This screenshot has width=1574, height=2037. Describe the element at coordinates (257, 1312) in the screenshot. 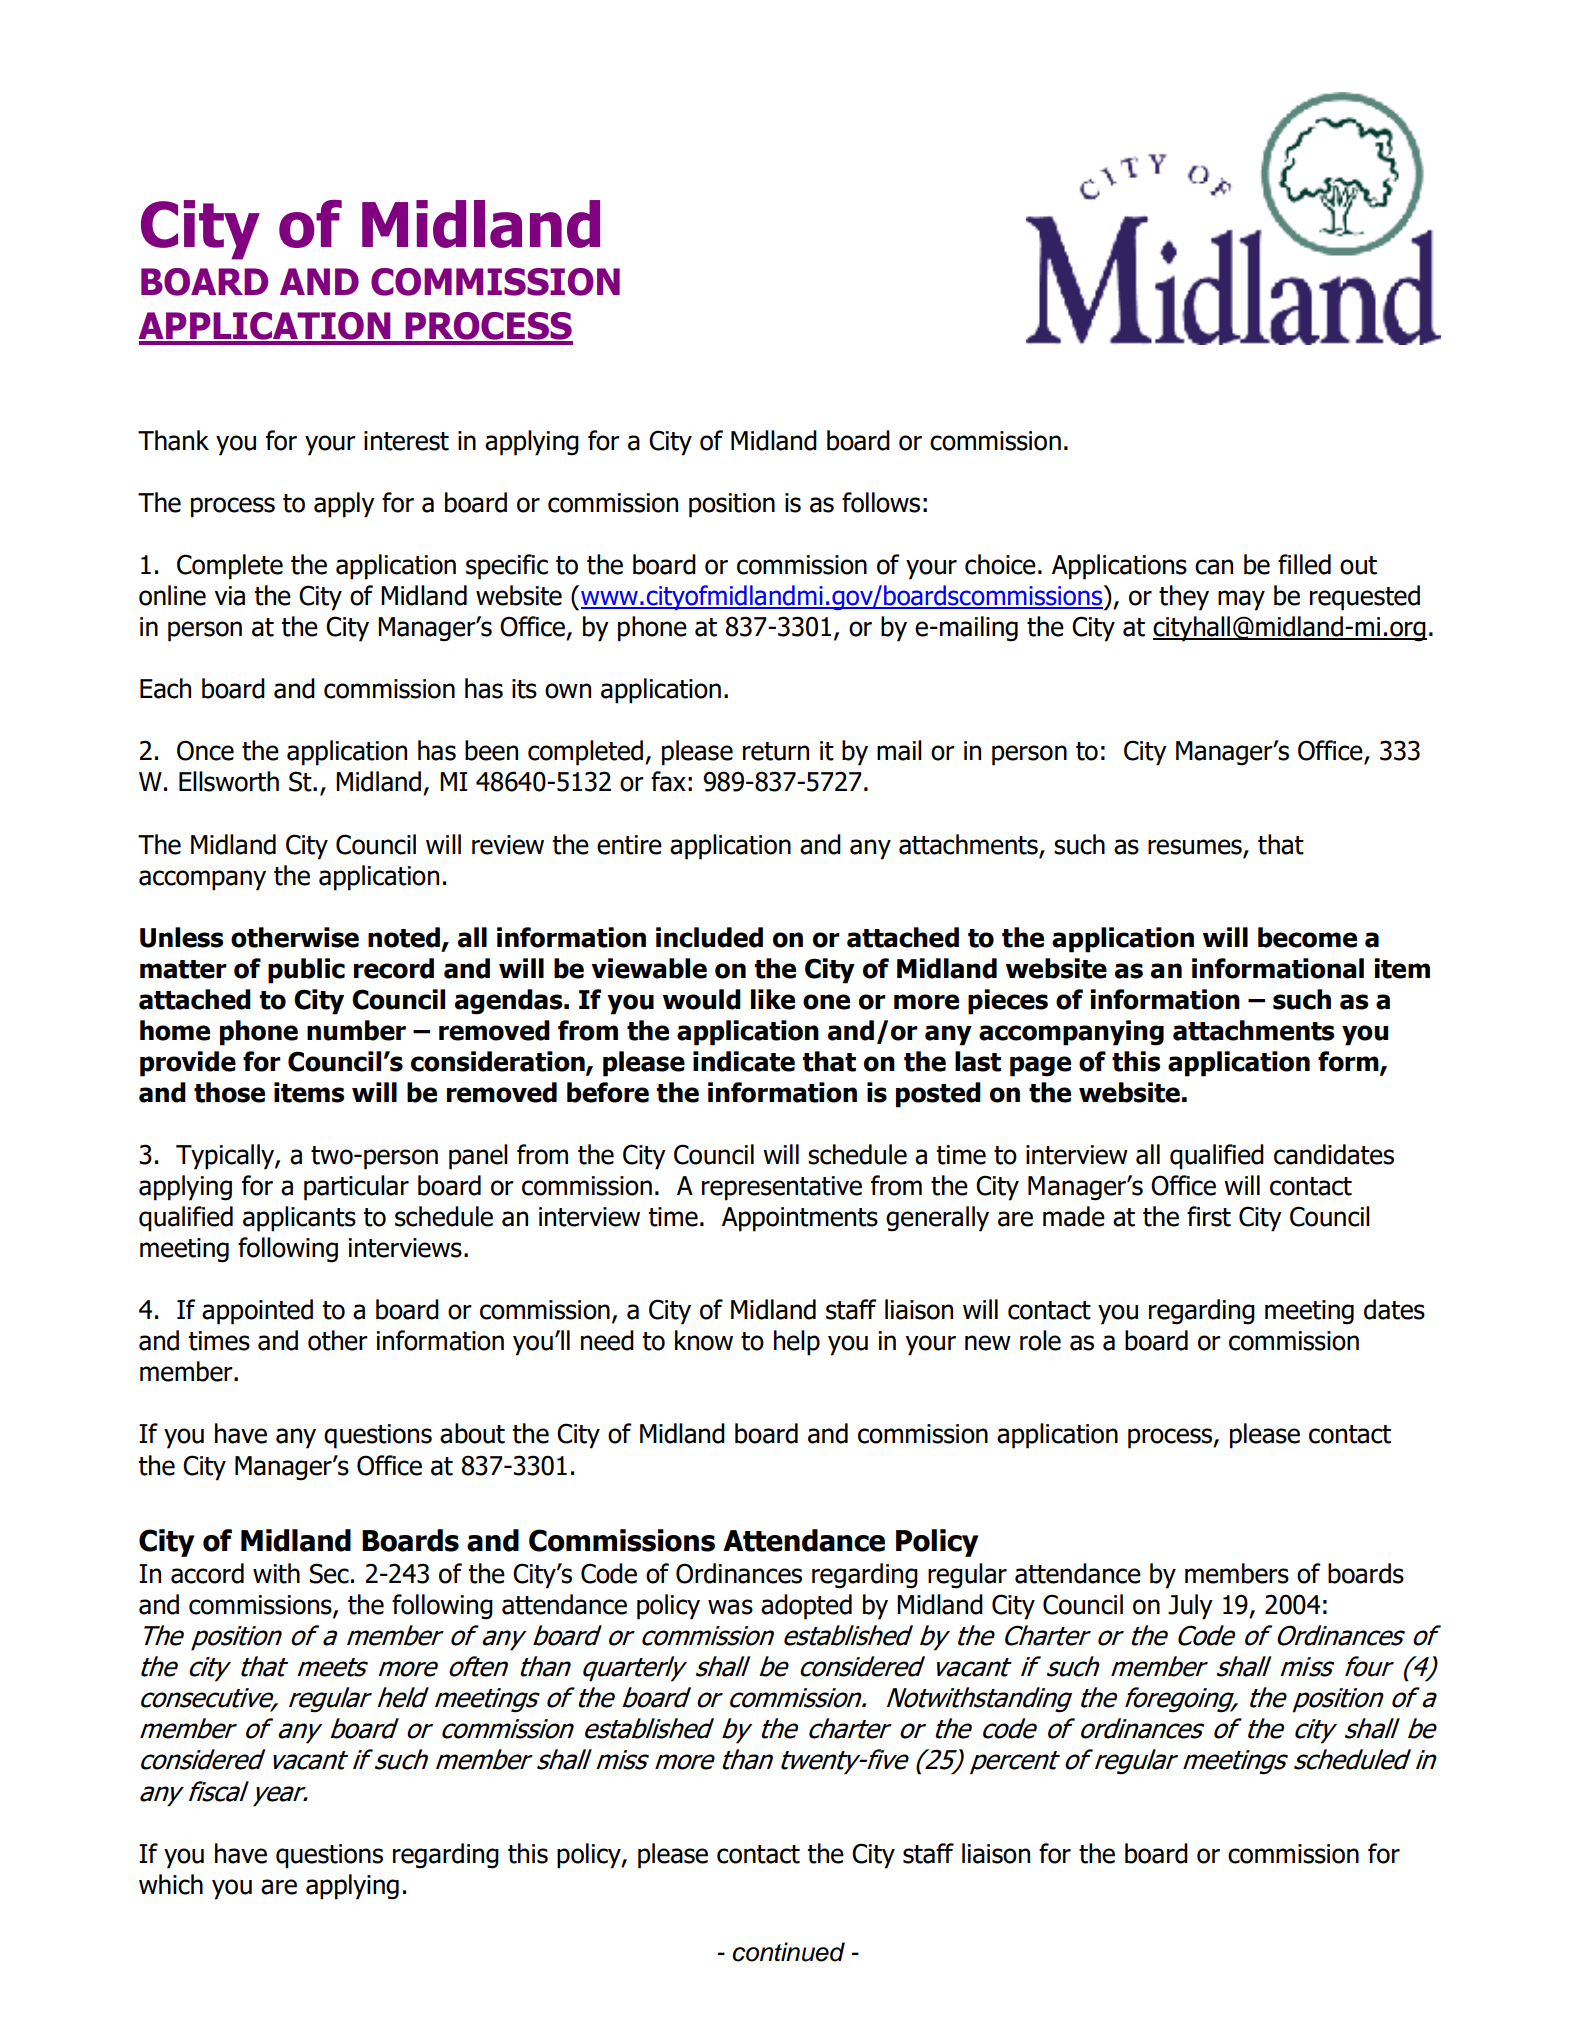

I see `appointed` at that location.
